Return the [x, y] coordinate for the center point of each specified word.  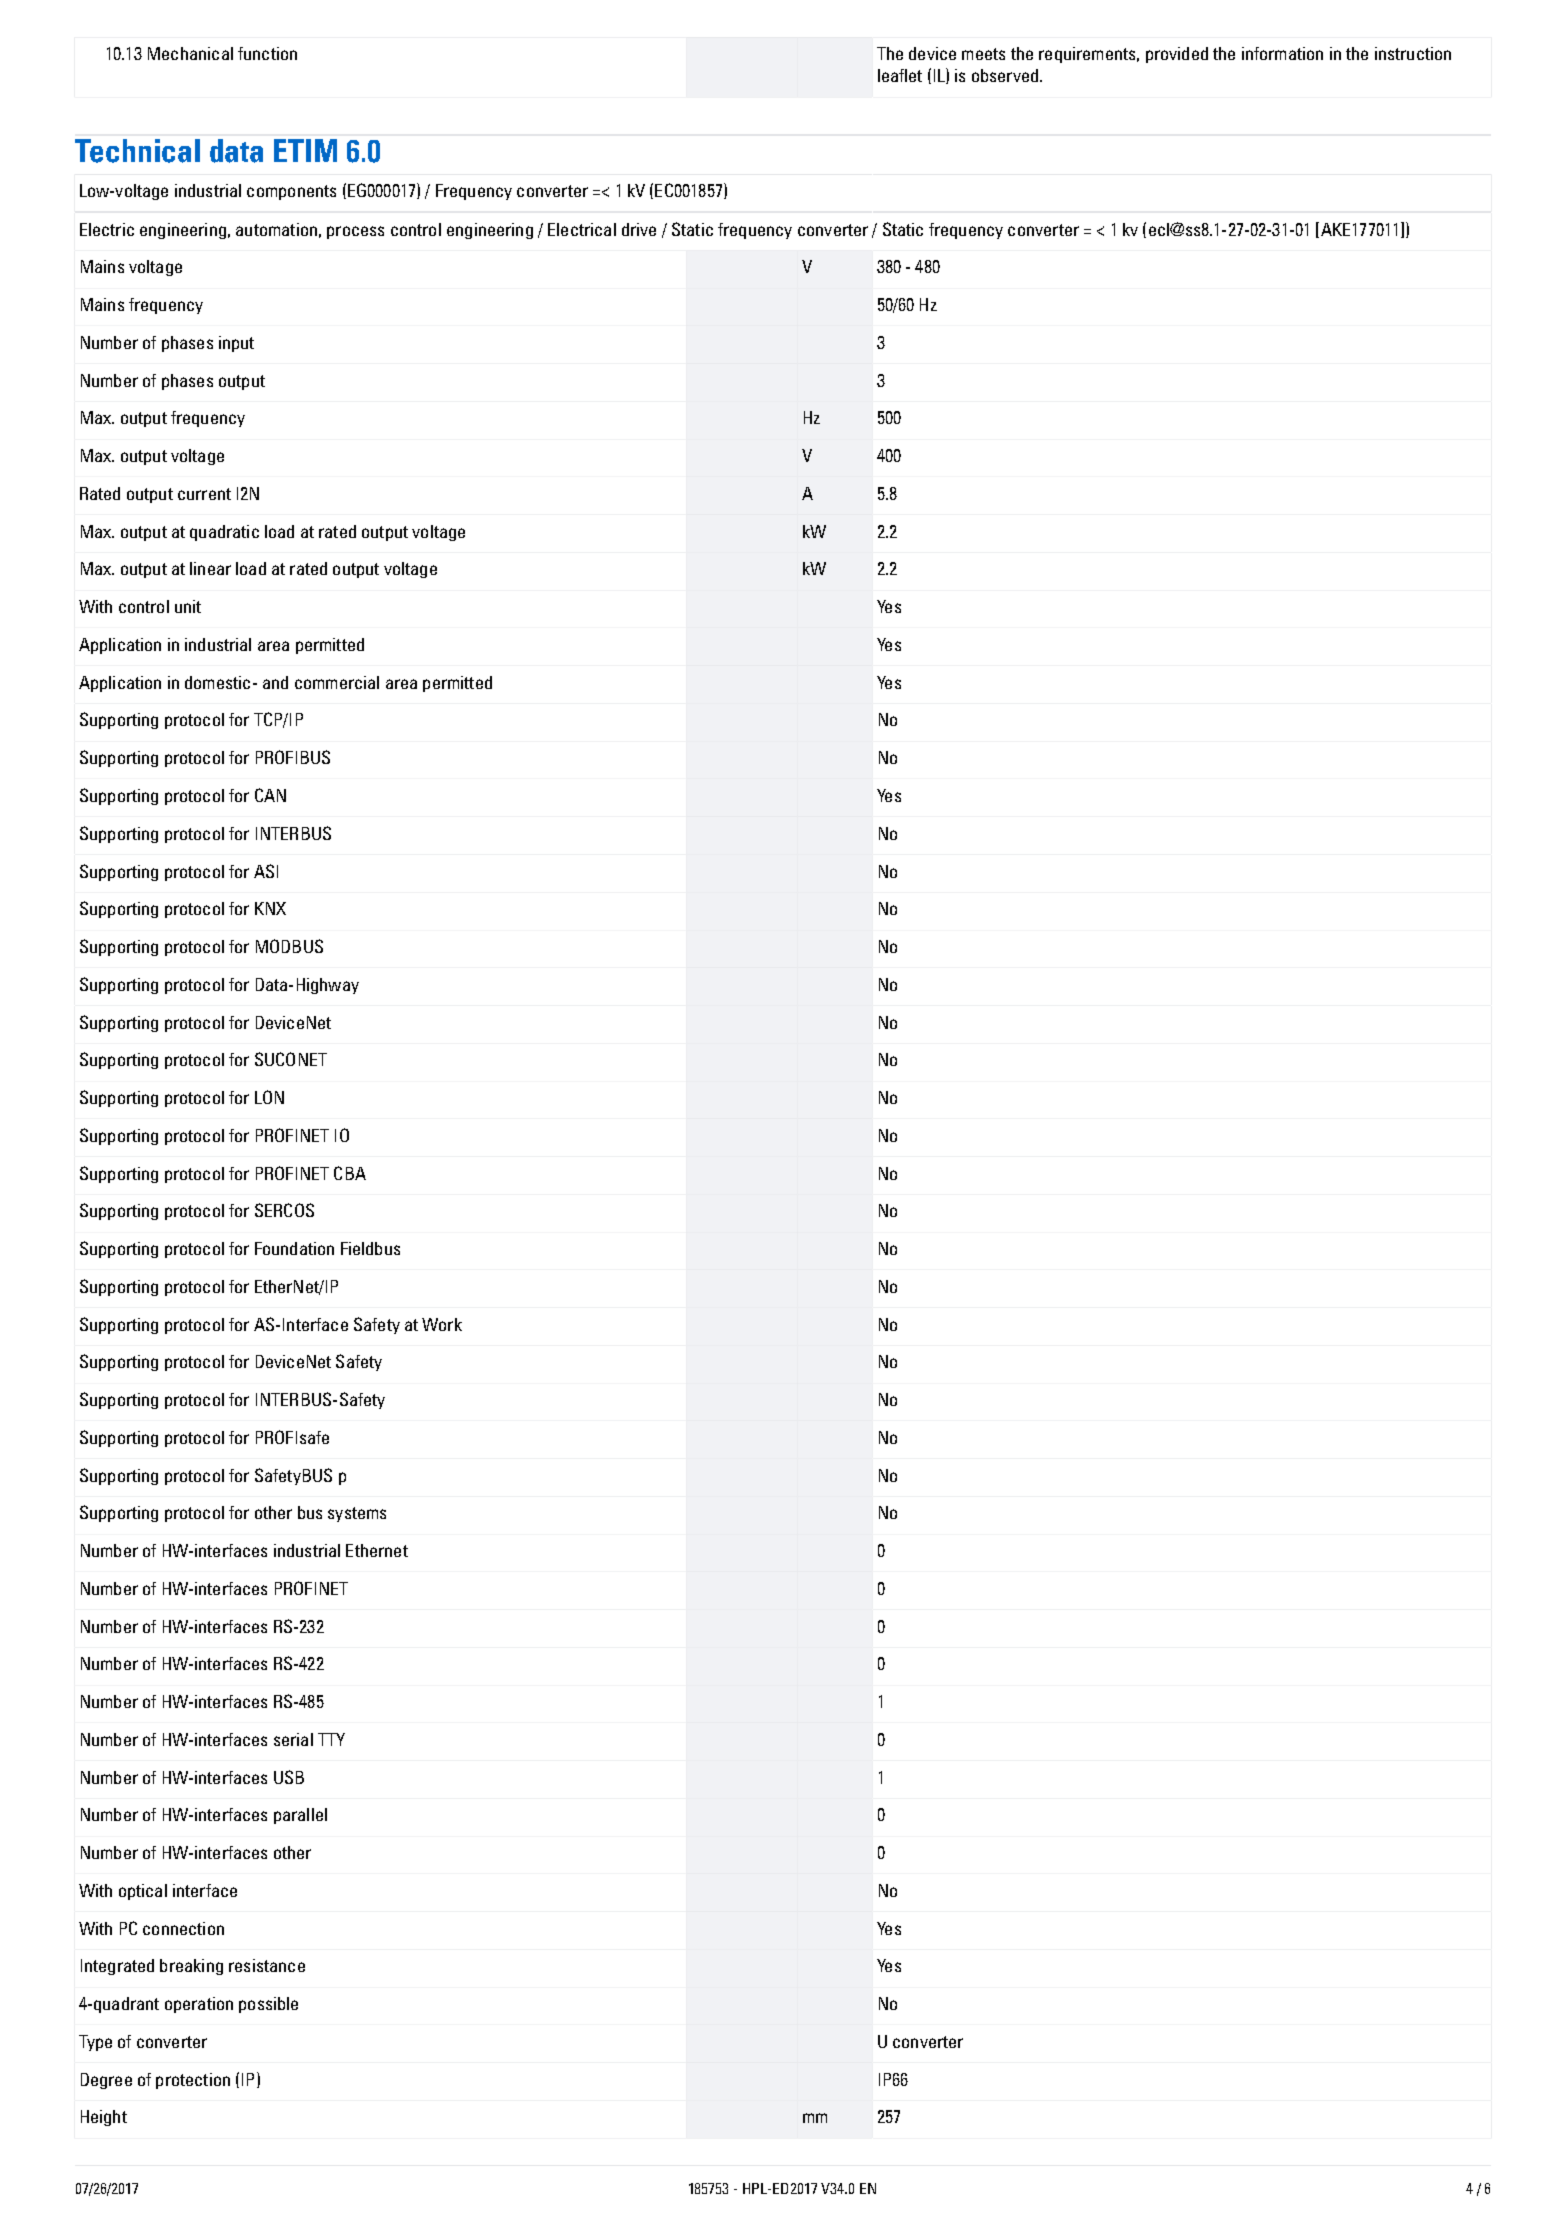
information [1282, 53]
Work [442, 1324]
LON [269, 1097]
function [267, 53]
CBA [350, 1173]
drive [639, 229]
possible [268, 2005]
